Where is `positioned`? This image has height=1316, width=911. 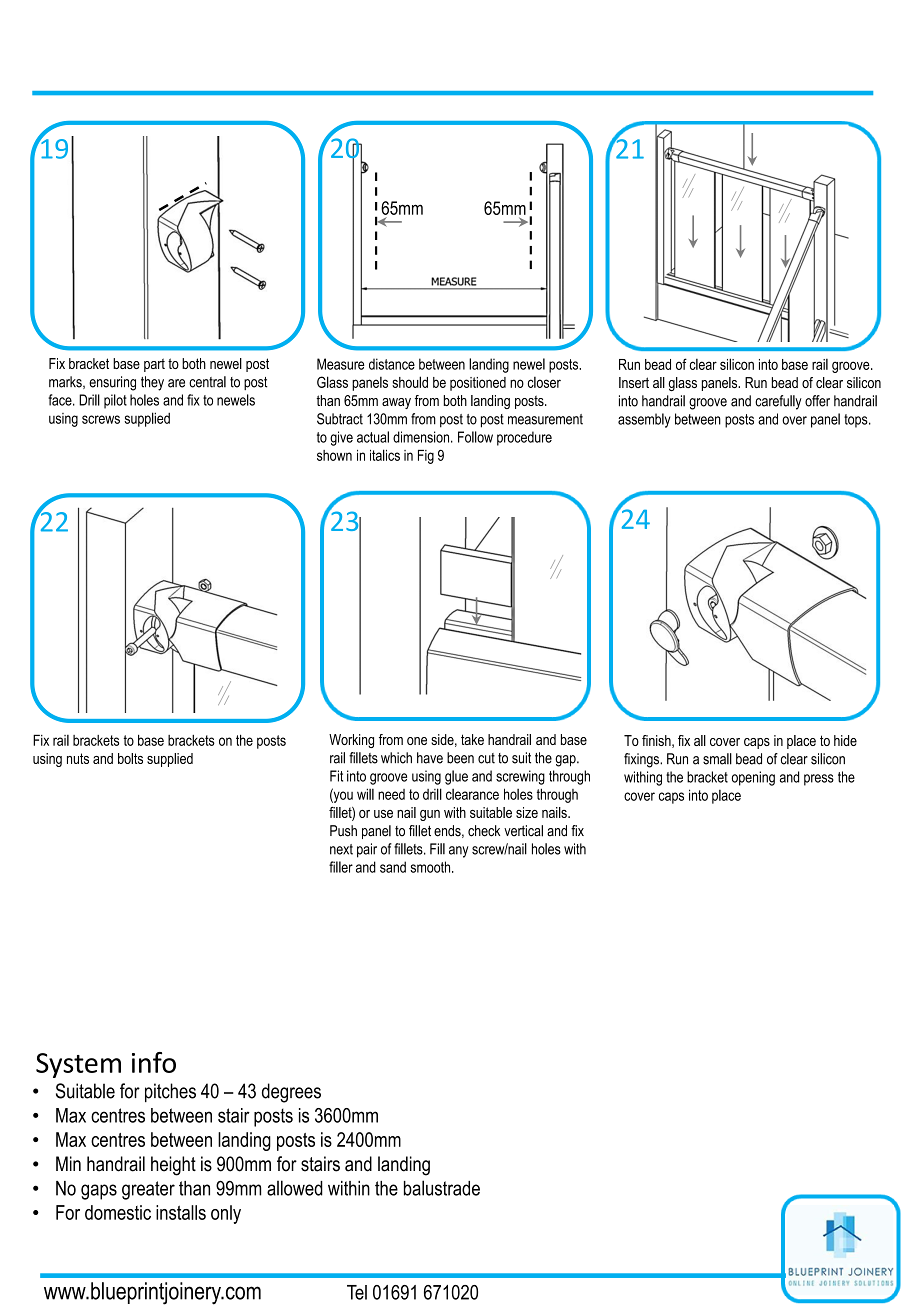 positioned is located at coordinates (478, 384).
